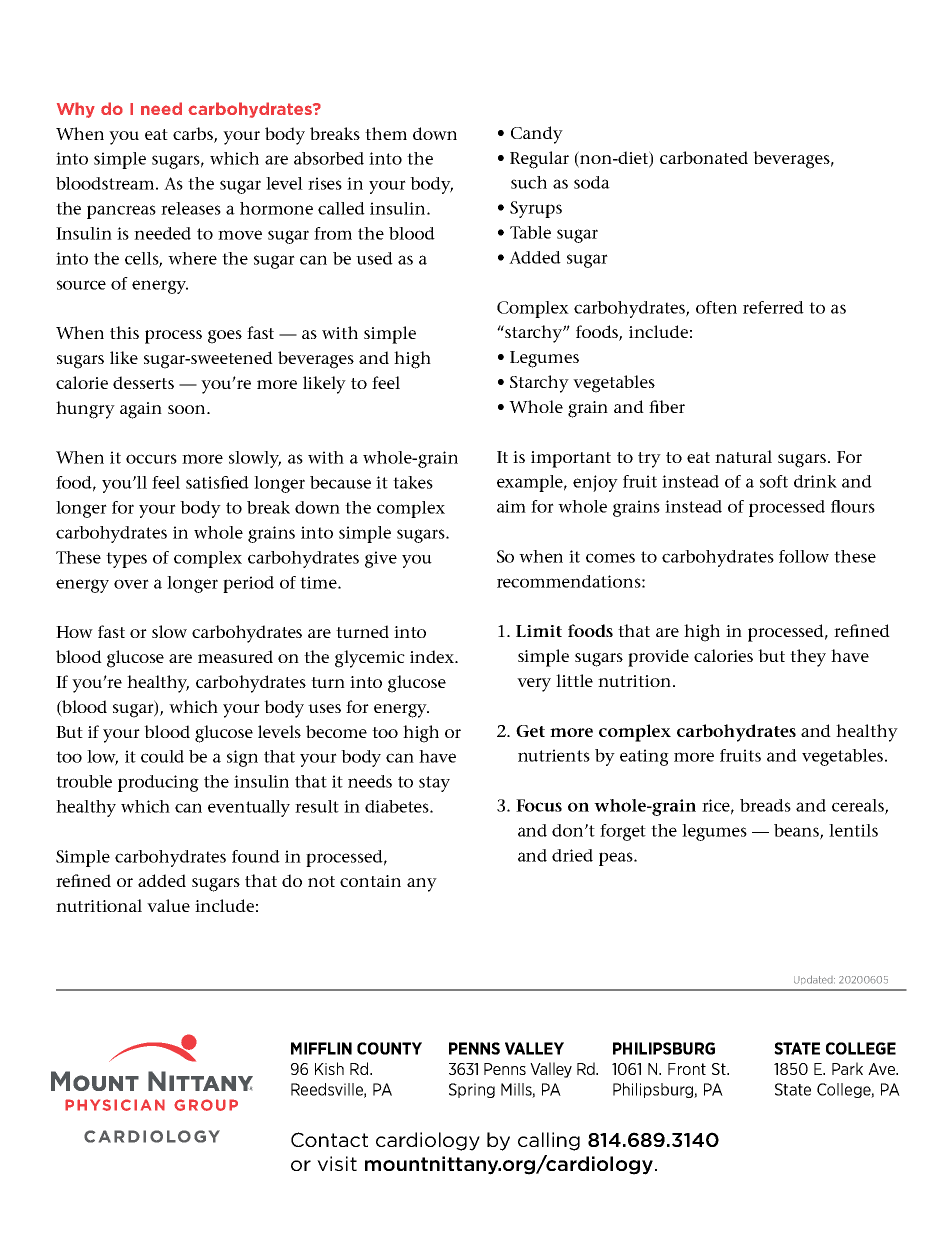 This screenshot has height=1233, width=952. What do you see at coordinates (808, 658) in the screenshot?
I see `they` at bounding box center [808, 658].
